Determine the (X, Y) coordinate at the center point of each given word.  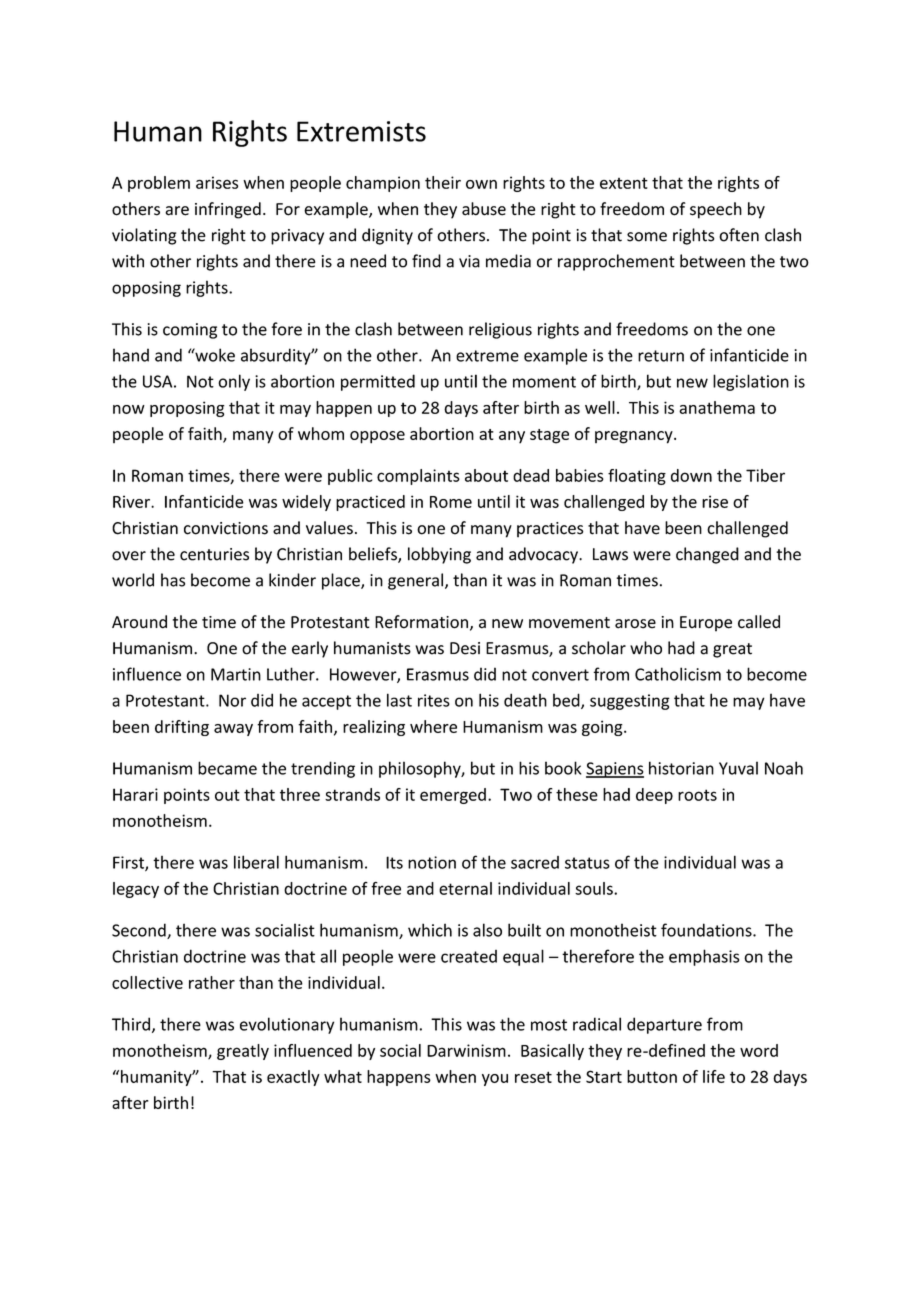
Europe (706, 624)
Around (139, 622)
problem (159, 184)
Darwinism (466, 1050)
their (443, 182)
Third (131, 1024)
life (714, 1076)
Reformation (421, 622)
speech (716, 210)
